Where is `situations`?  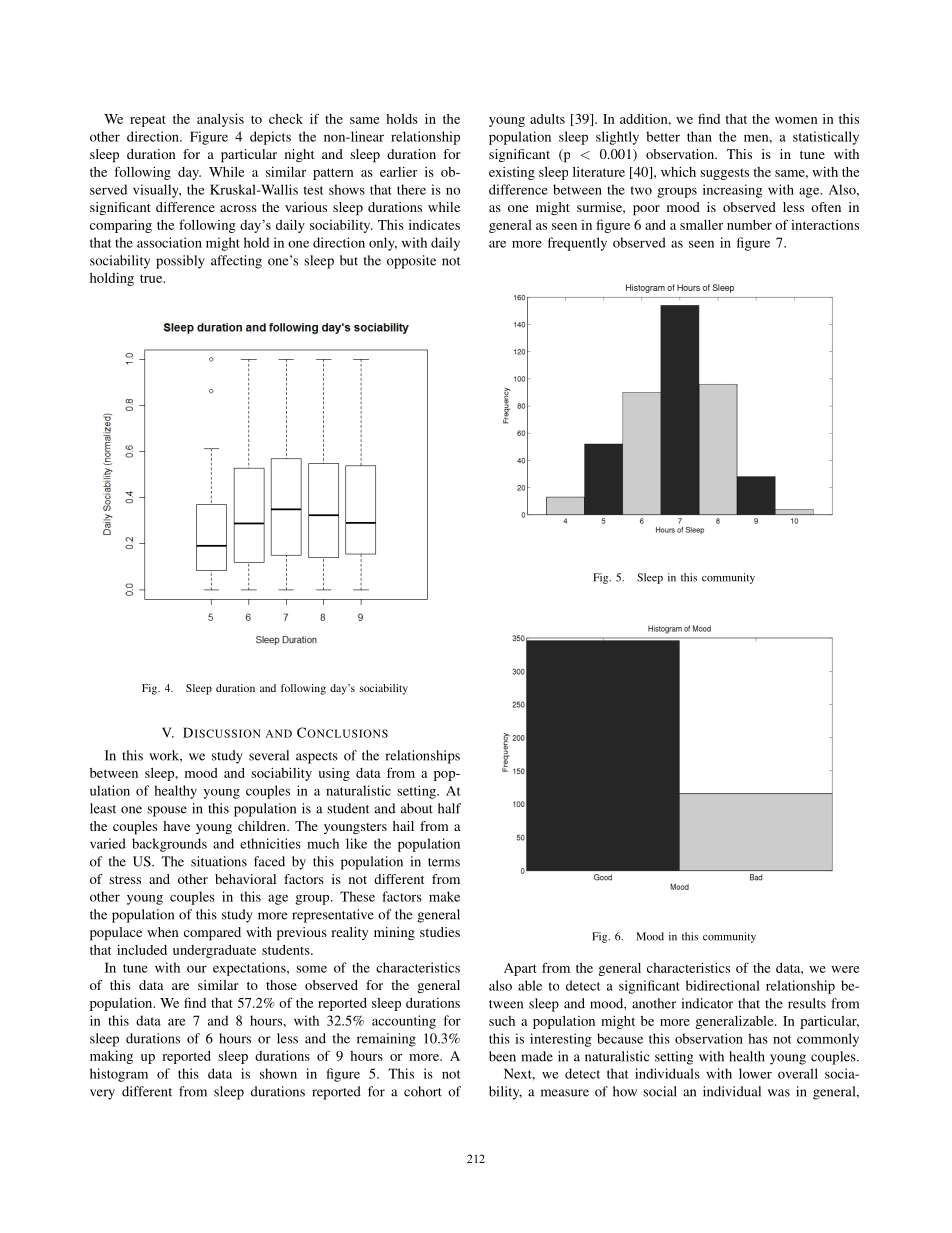 situations is located at coordinates (219, 861).
